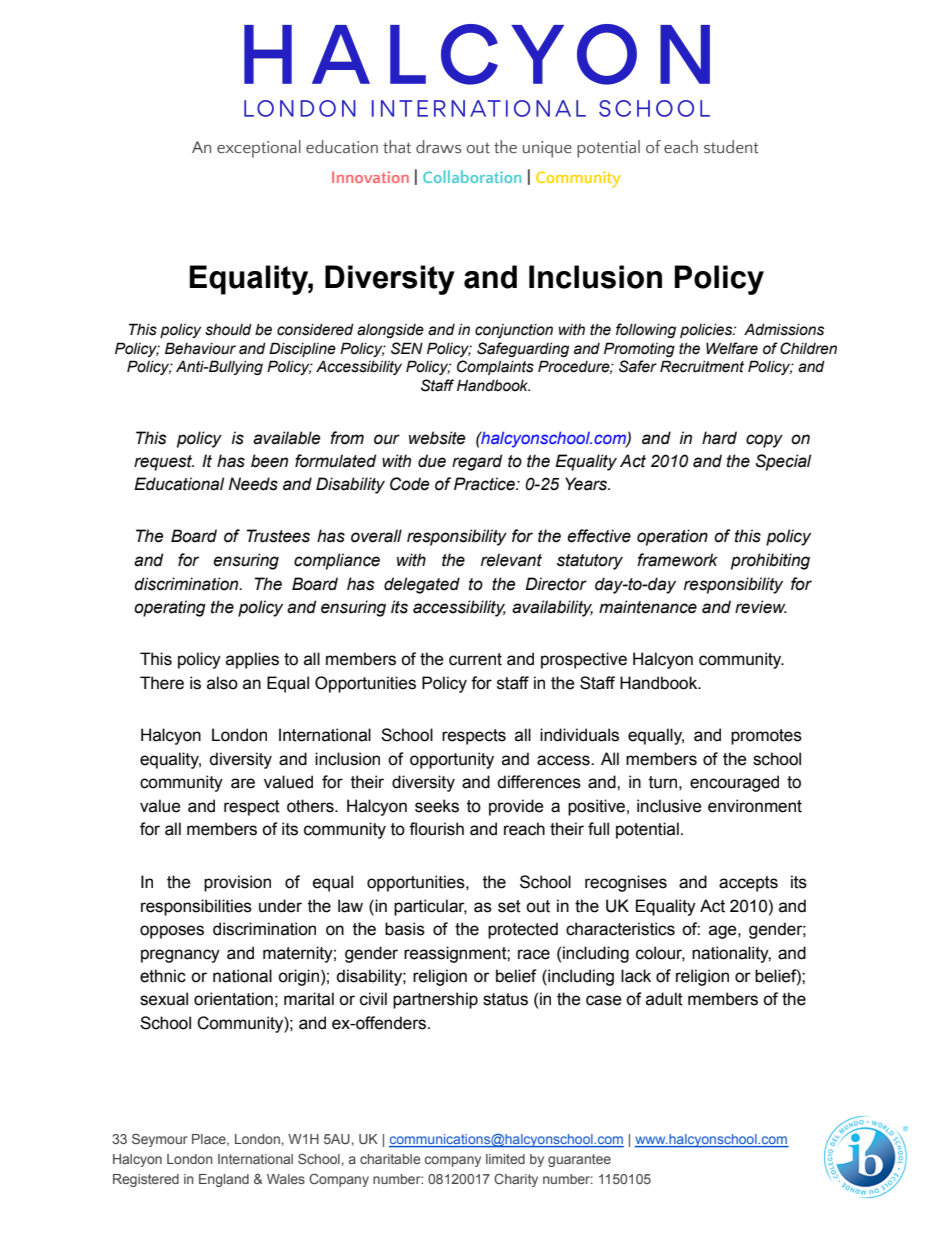 The image size is (952, 1233). Describe the element at coordinates (731, 147) in the screenshot. I see `student` at that location.
